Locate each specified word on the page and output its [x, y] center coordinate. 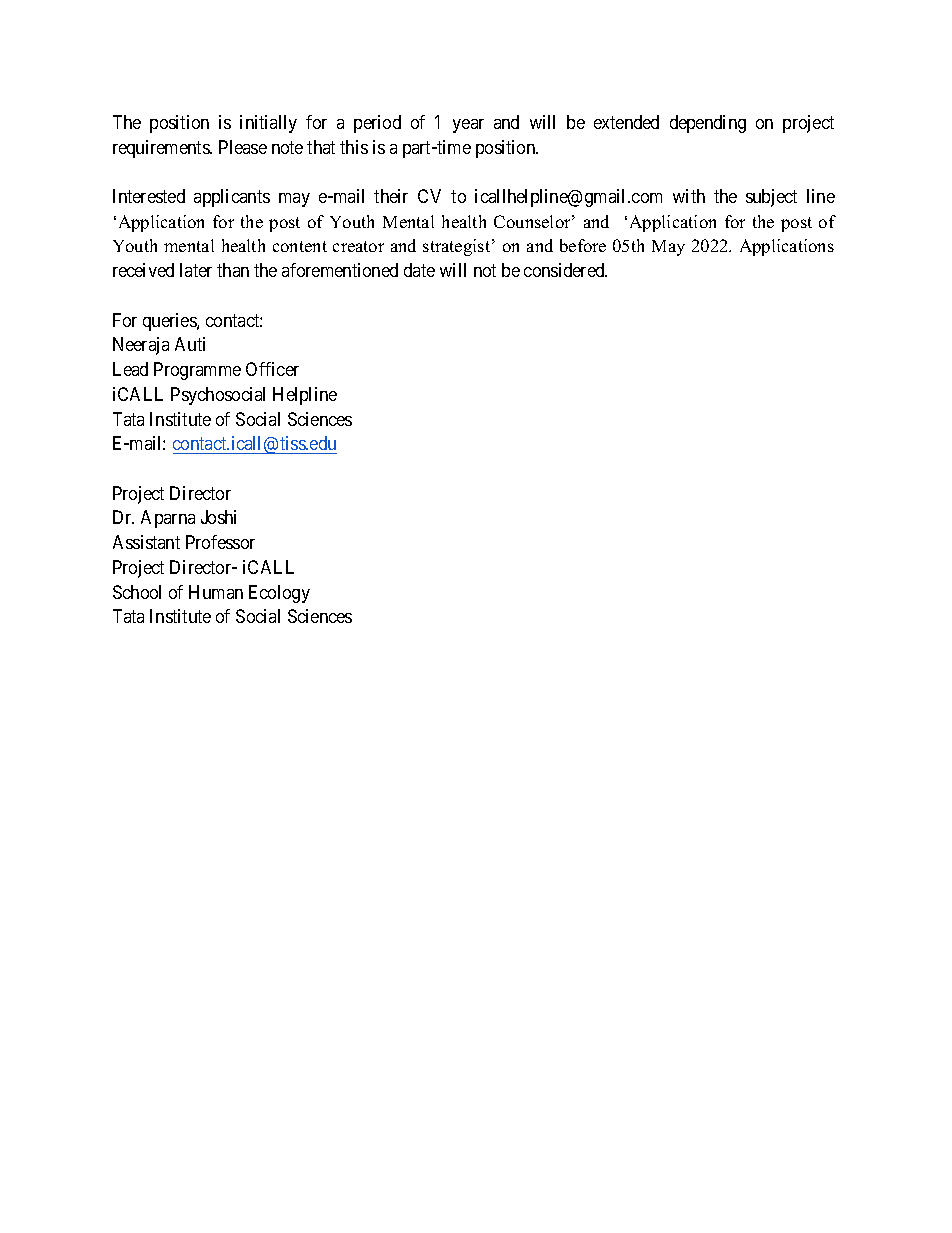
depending [708, 124]
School [137, 592]
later [196, 270]
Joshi [218, 517]
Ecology [279, 594]
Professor [220, 542]
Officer [272, 369]
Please [243, 147]
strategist [458, 247]
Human [216, 592]
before [583, 245]
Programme [197, 371]
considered [565, 270]
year [468, 126]
